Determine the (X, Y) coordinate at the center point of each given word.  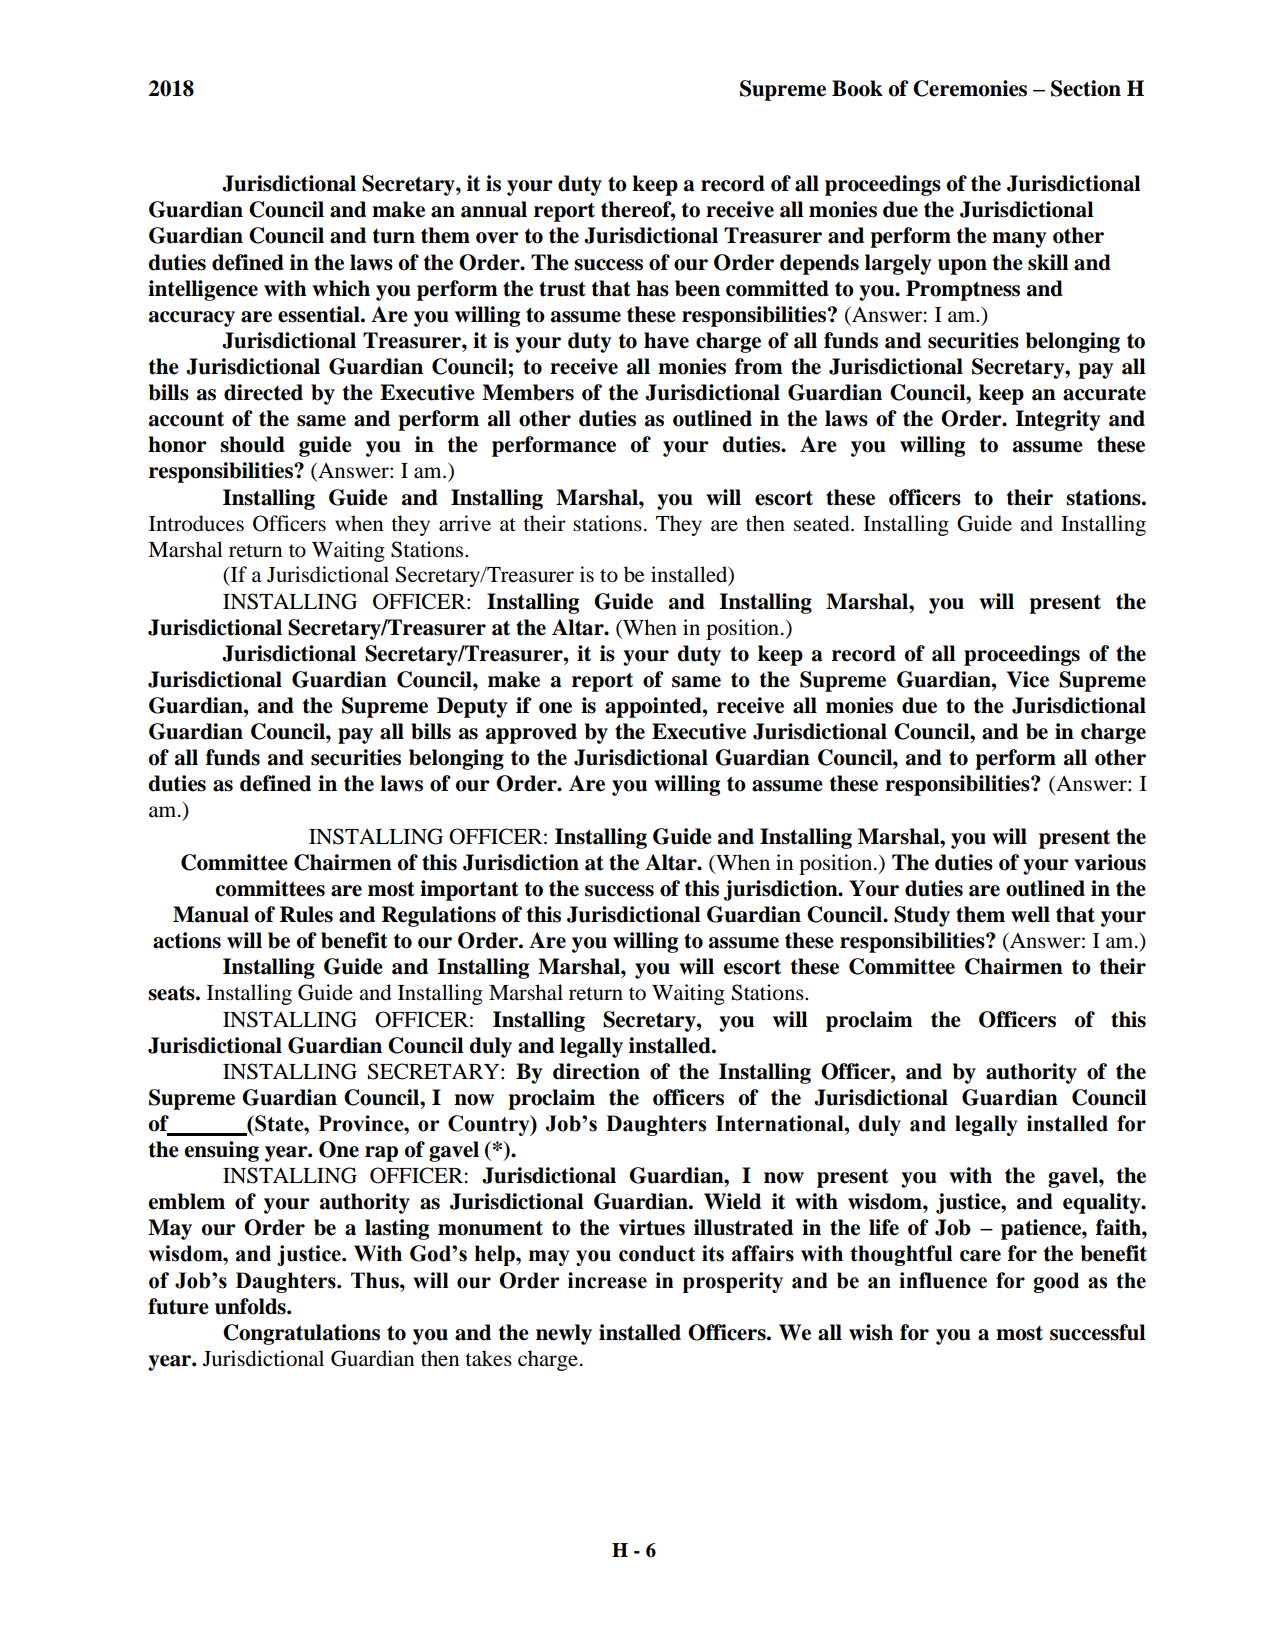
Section (1086, 88)
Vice (1028, 679)
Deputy (472, 707)
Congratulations (301, 1334)
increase (607, 1280)
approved (531, 733)
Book (857, 88)
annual (494, 209)
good (1056, 1282)
